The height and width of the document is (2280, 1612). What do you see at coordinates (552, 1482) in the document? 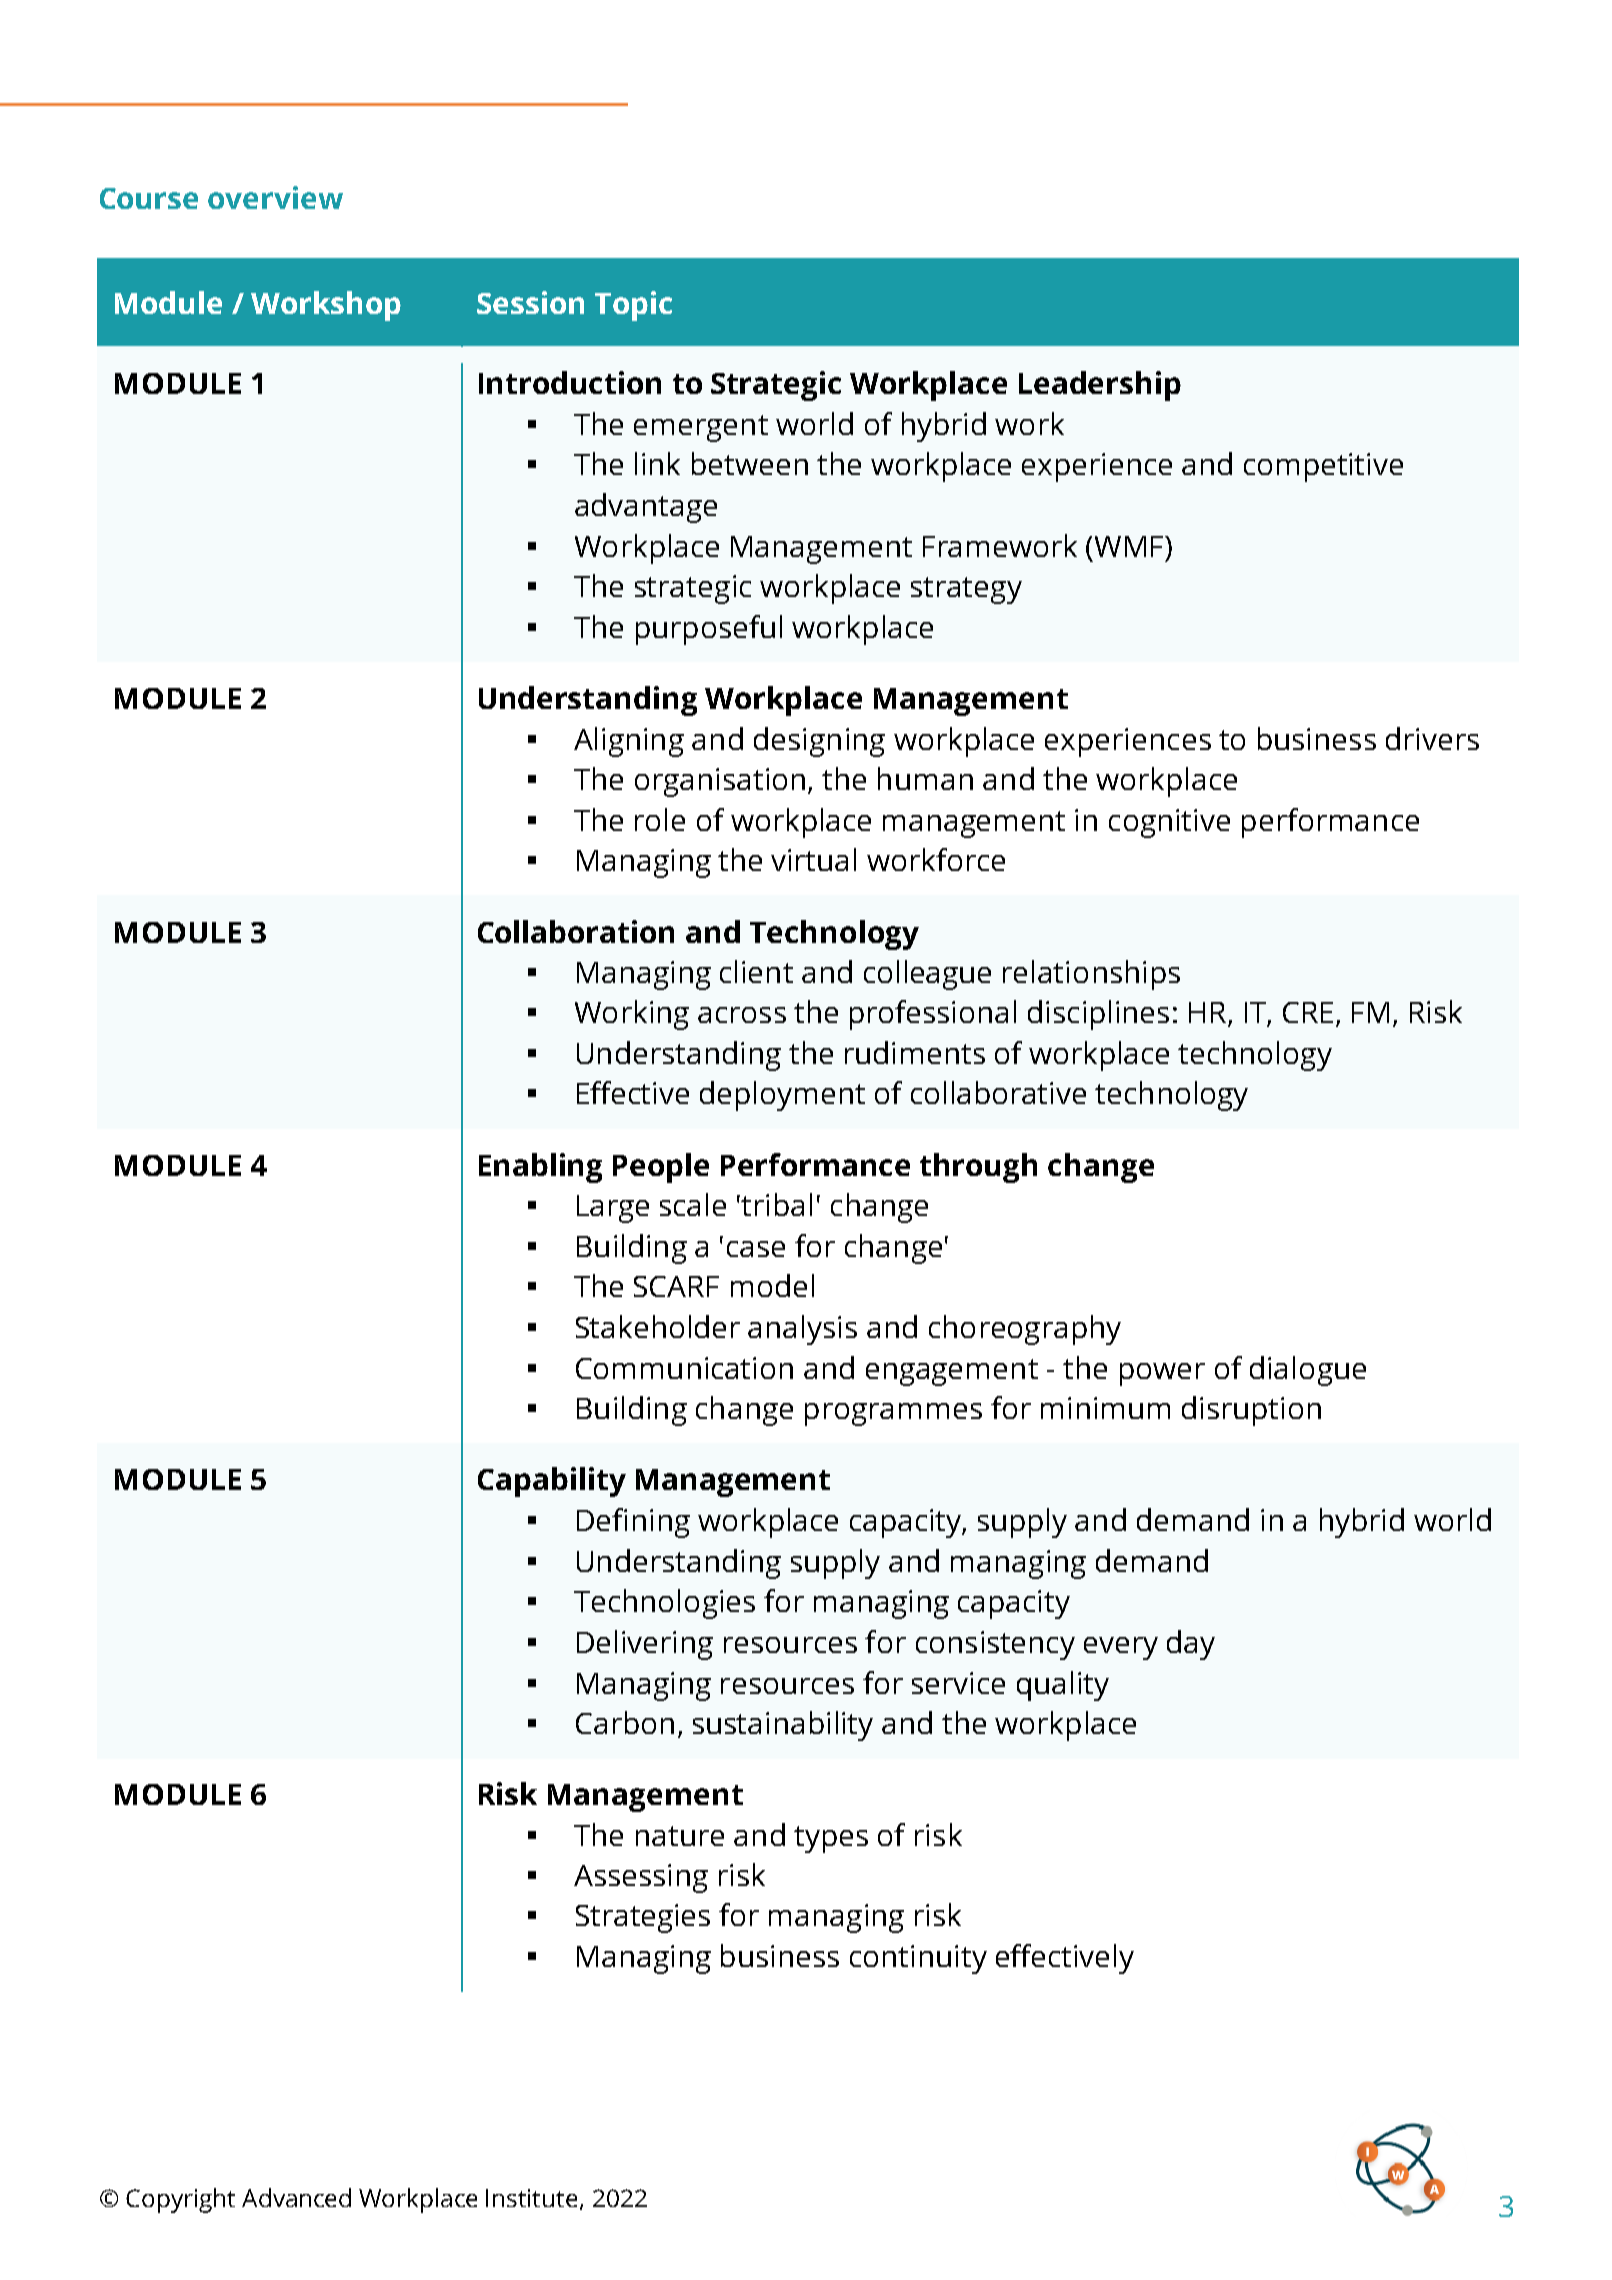
I see `Capability` at bounding box center [552, 1482].
